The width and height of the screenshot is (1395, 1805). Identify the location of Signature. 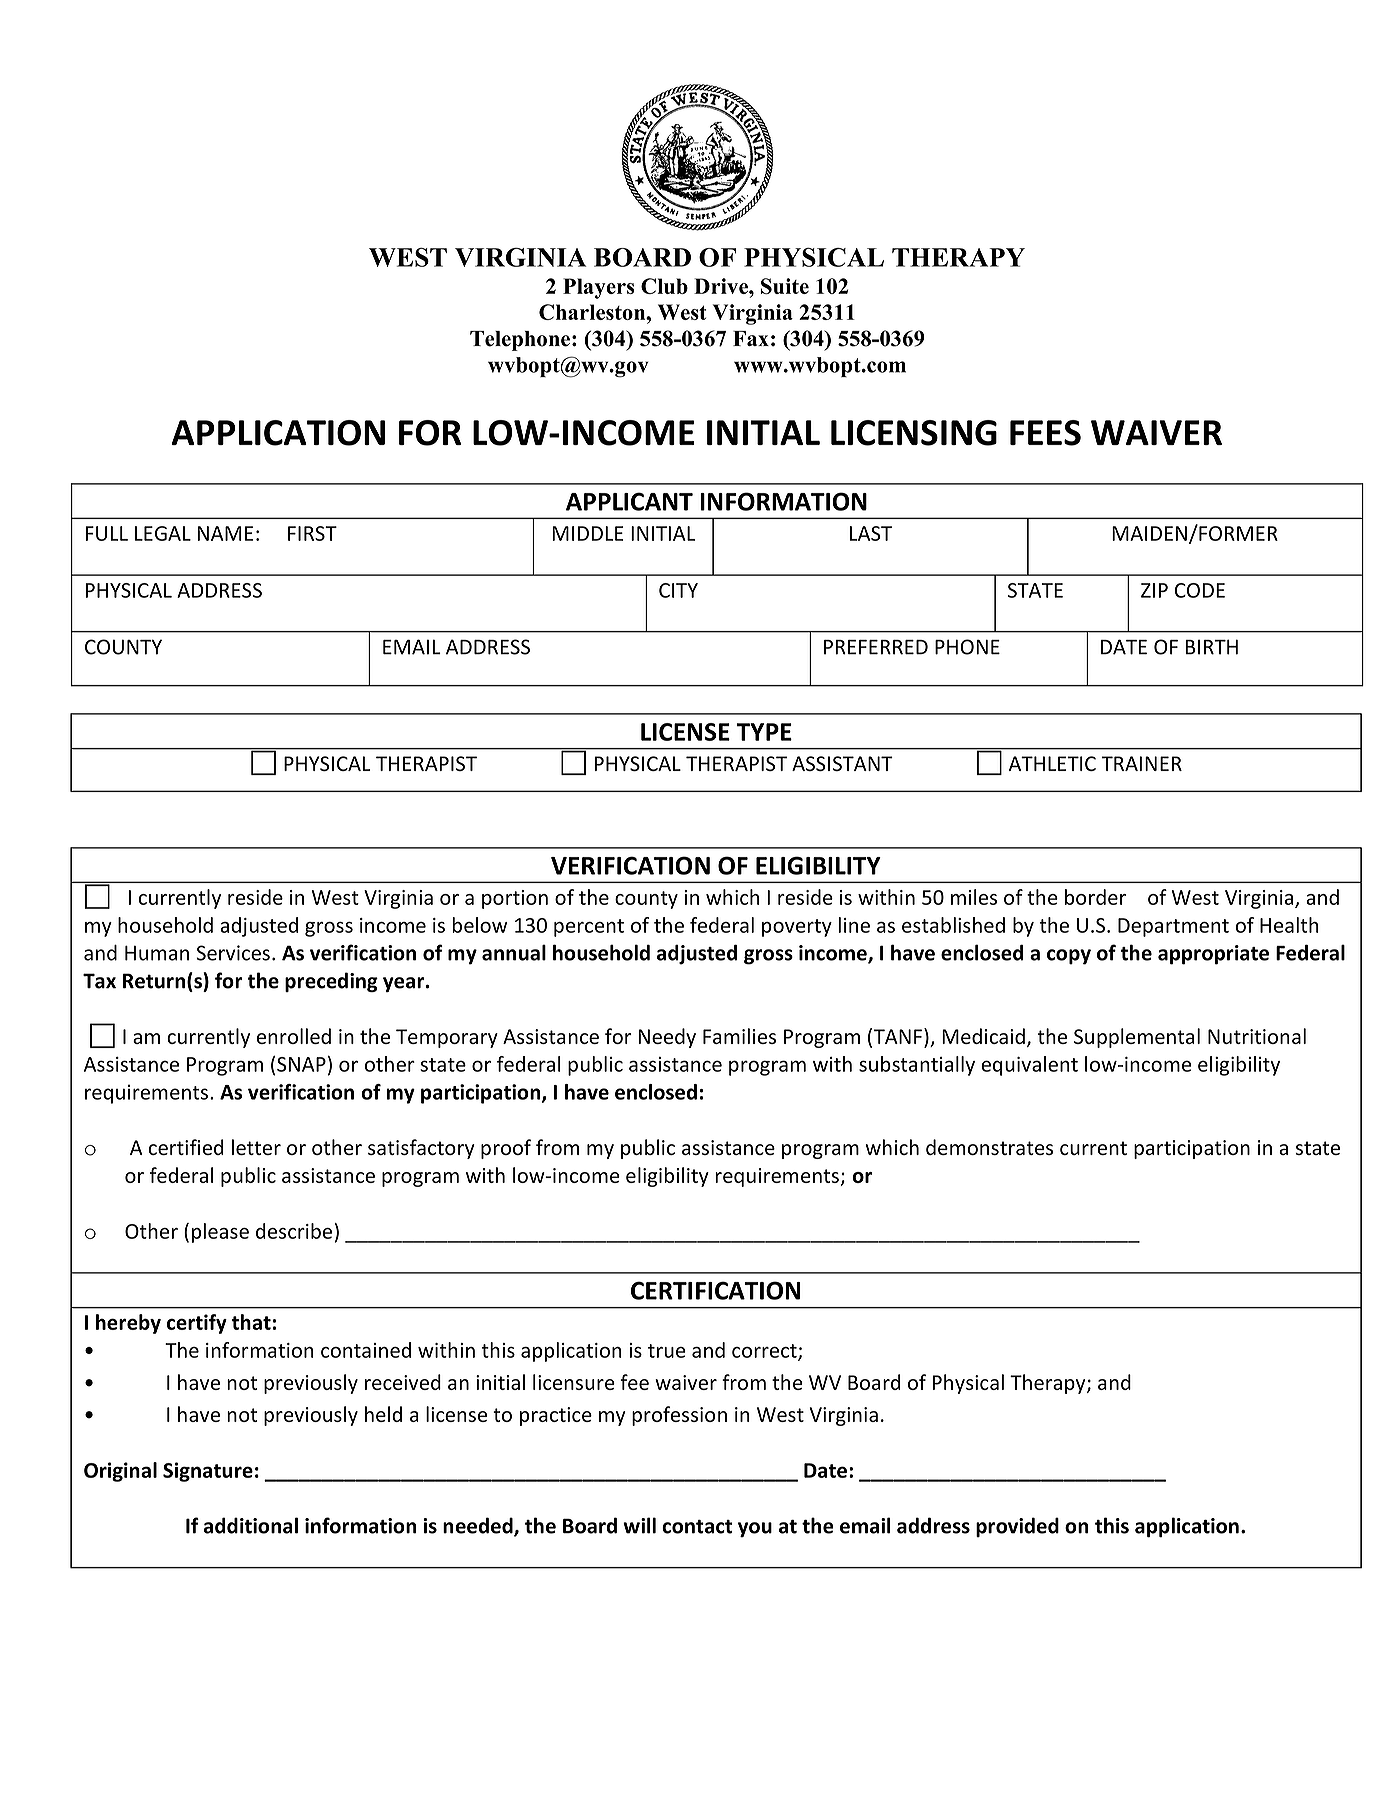
(208, 1472).
